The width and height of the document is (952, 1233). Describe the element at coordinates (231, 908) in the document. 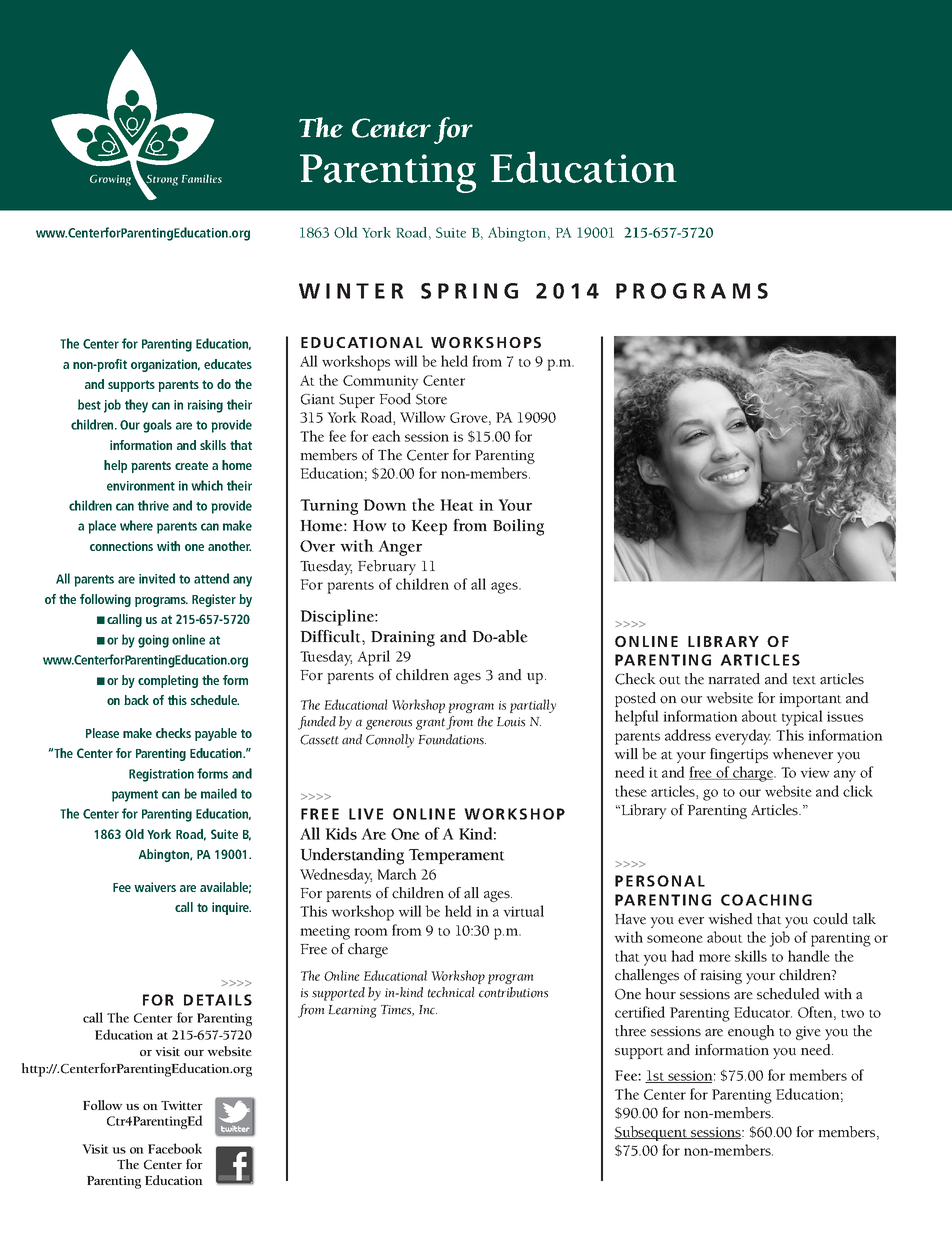

I see `inquire` at that location.
